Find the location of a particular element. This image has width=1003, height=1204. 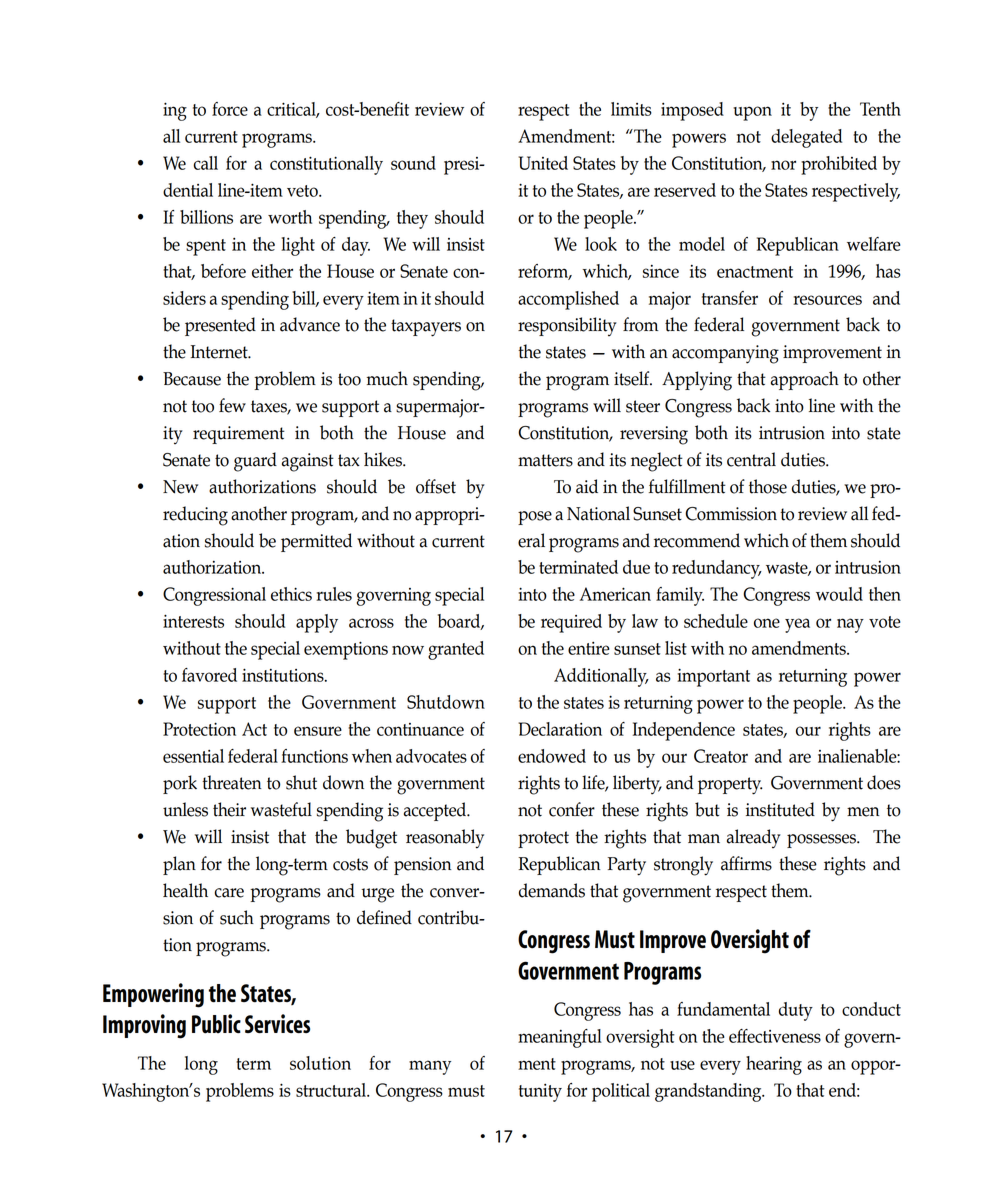

endowed is located at coordinates (552, 756).
